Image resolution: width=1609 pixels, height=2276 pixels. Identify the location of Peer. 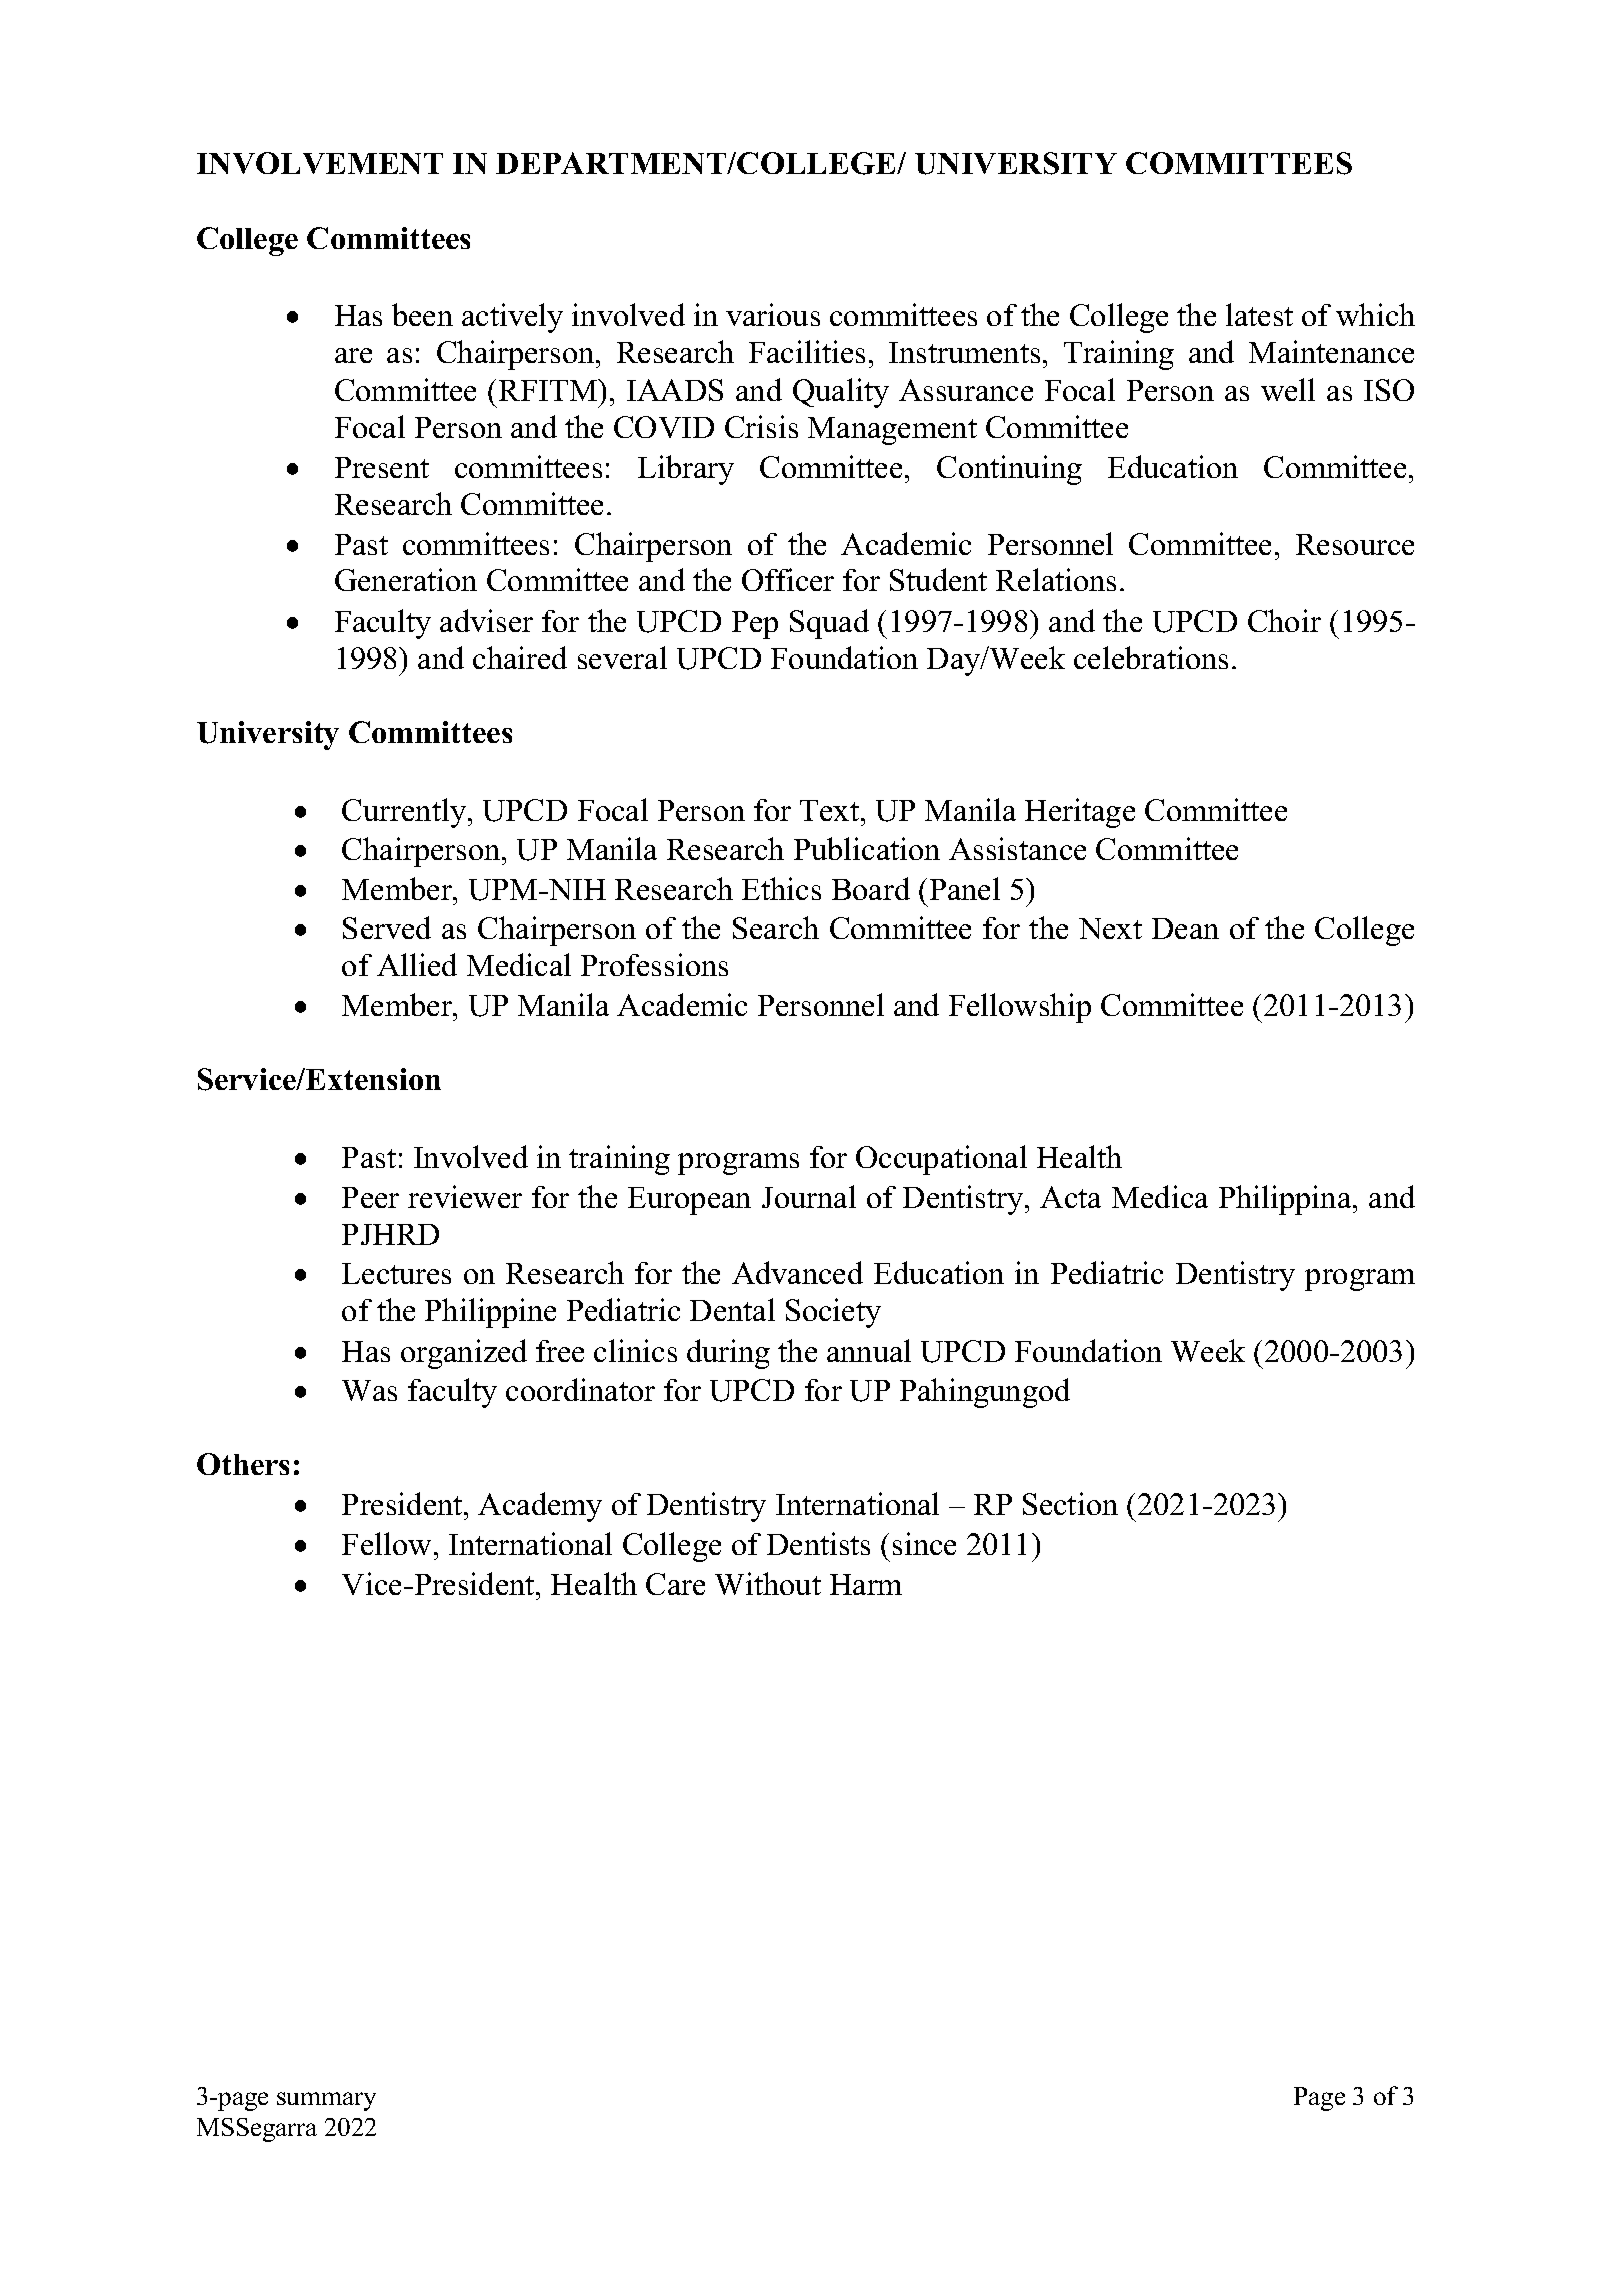
(370, 1197).
